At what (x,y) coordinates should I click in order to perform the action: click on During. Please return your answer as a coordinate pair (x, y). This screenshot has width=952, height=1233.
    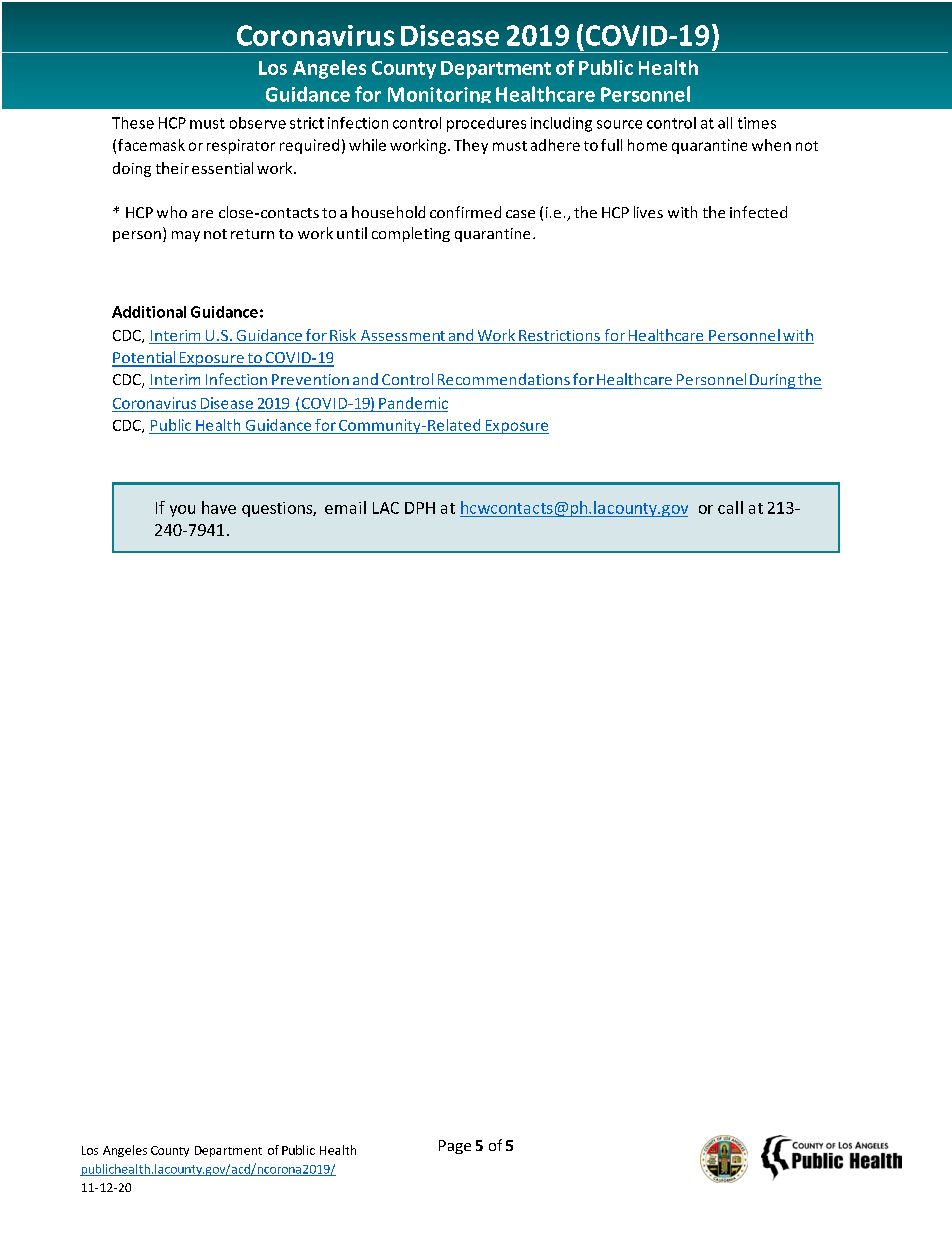
    Looking at the image, I should click on (772, 381).
